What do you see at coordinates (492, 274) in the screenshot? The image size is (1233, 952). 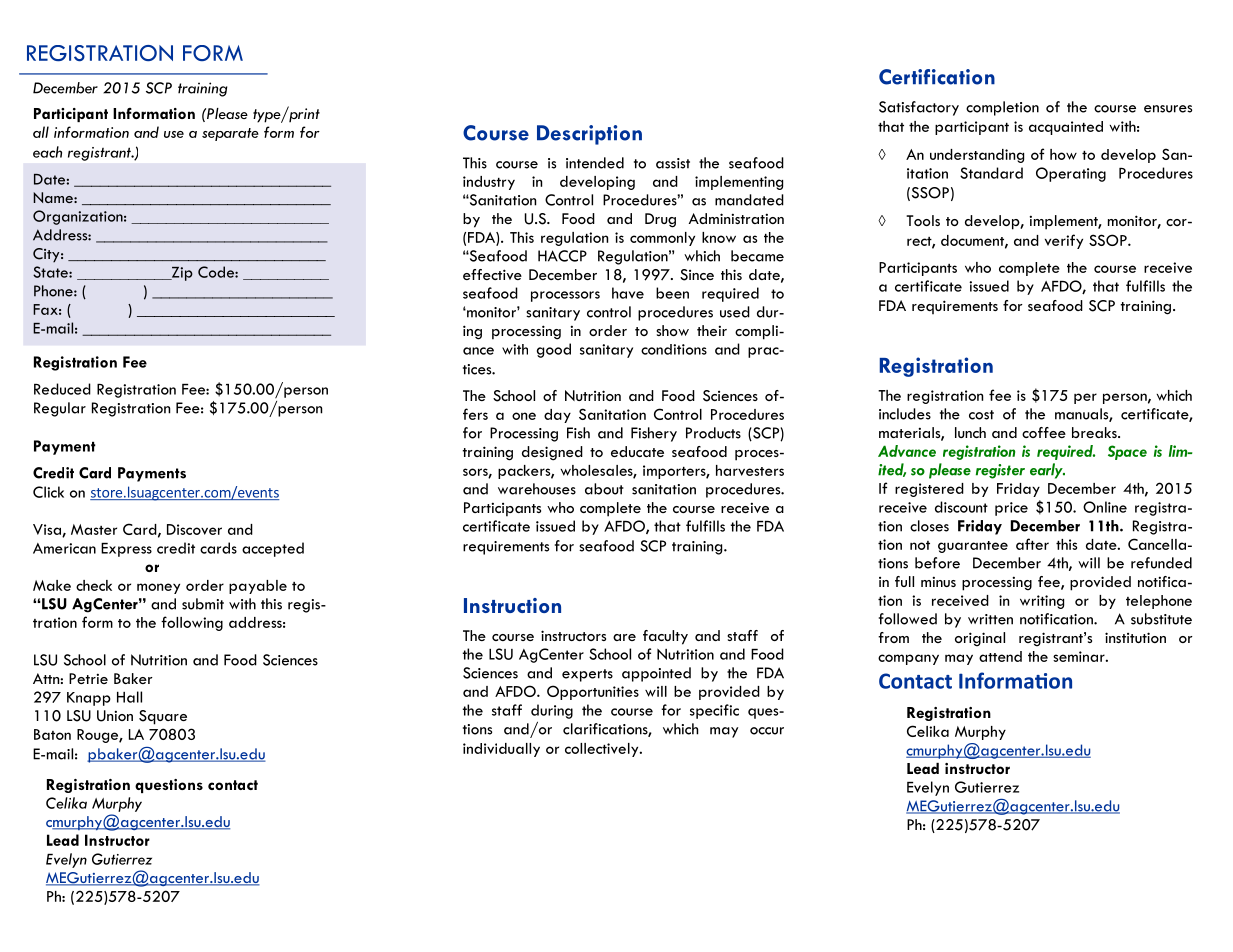 I see `effective` at bounding box center [492, 274].
